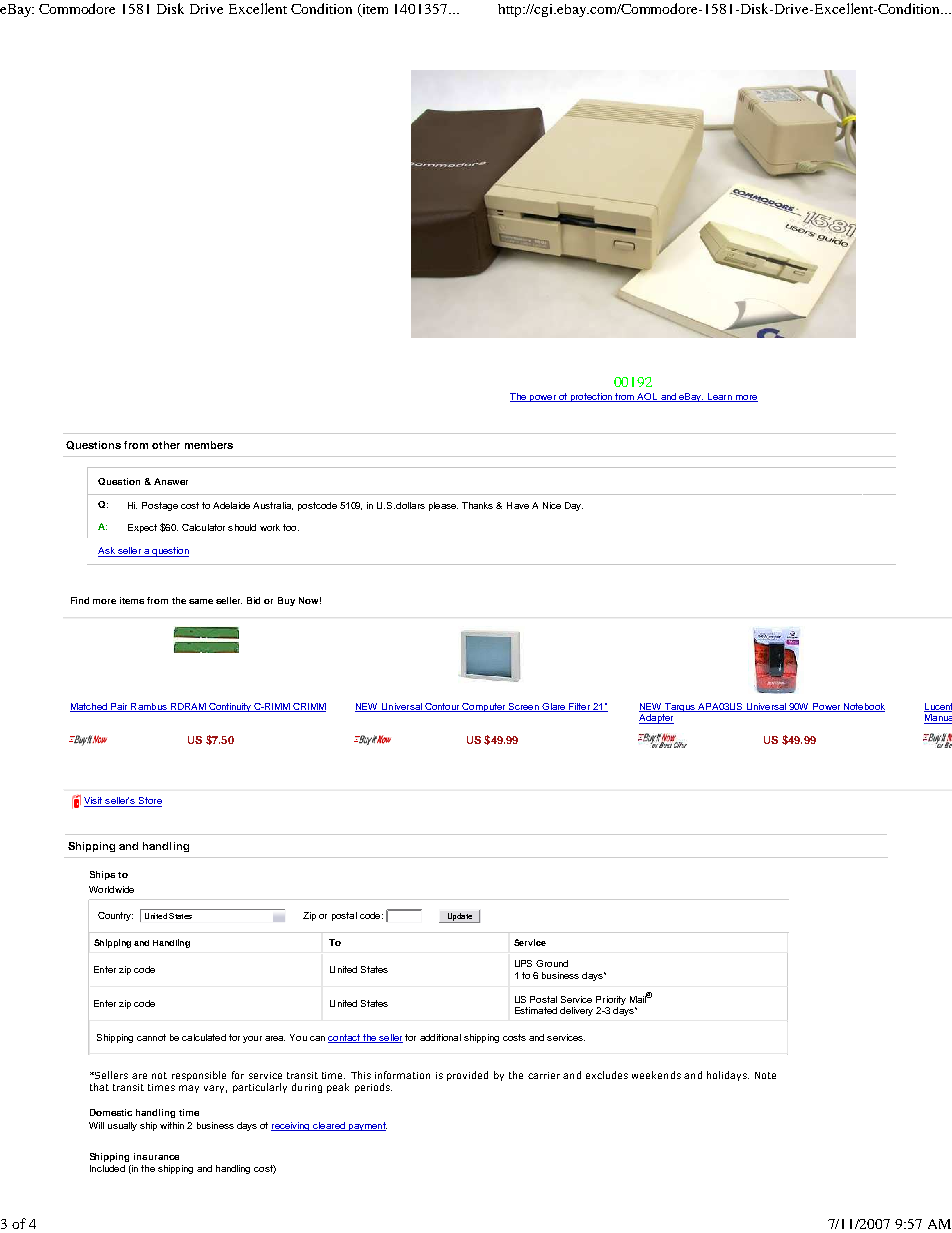 This document has width=952, height=1233. I want to click on AOL, so click(648, 397).
